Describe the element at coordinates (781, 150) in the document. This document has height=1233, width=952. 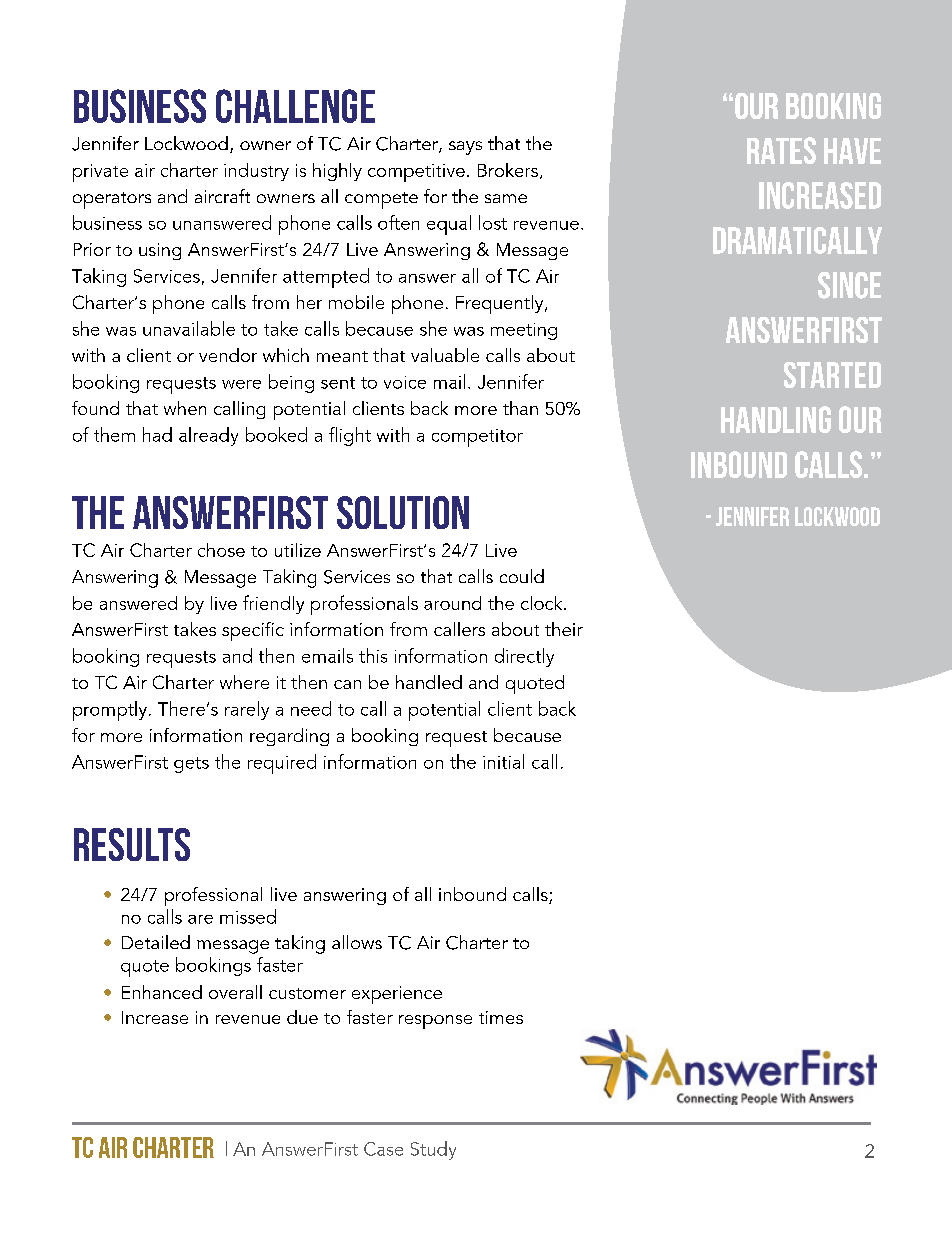
I see `rates` at that location.
